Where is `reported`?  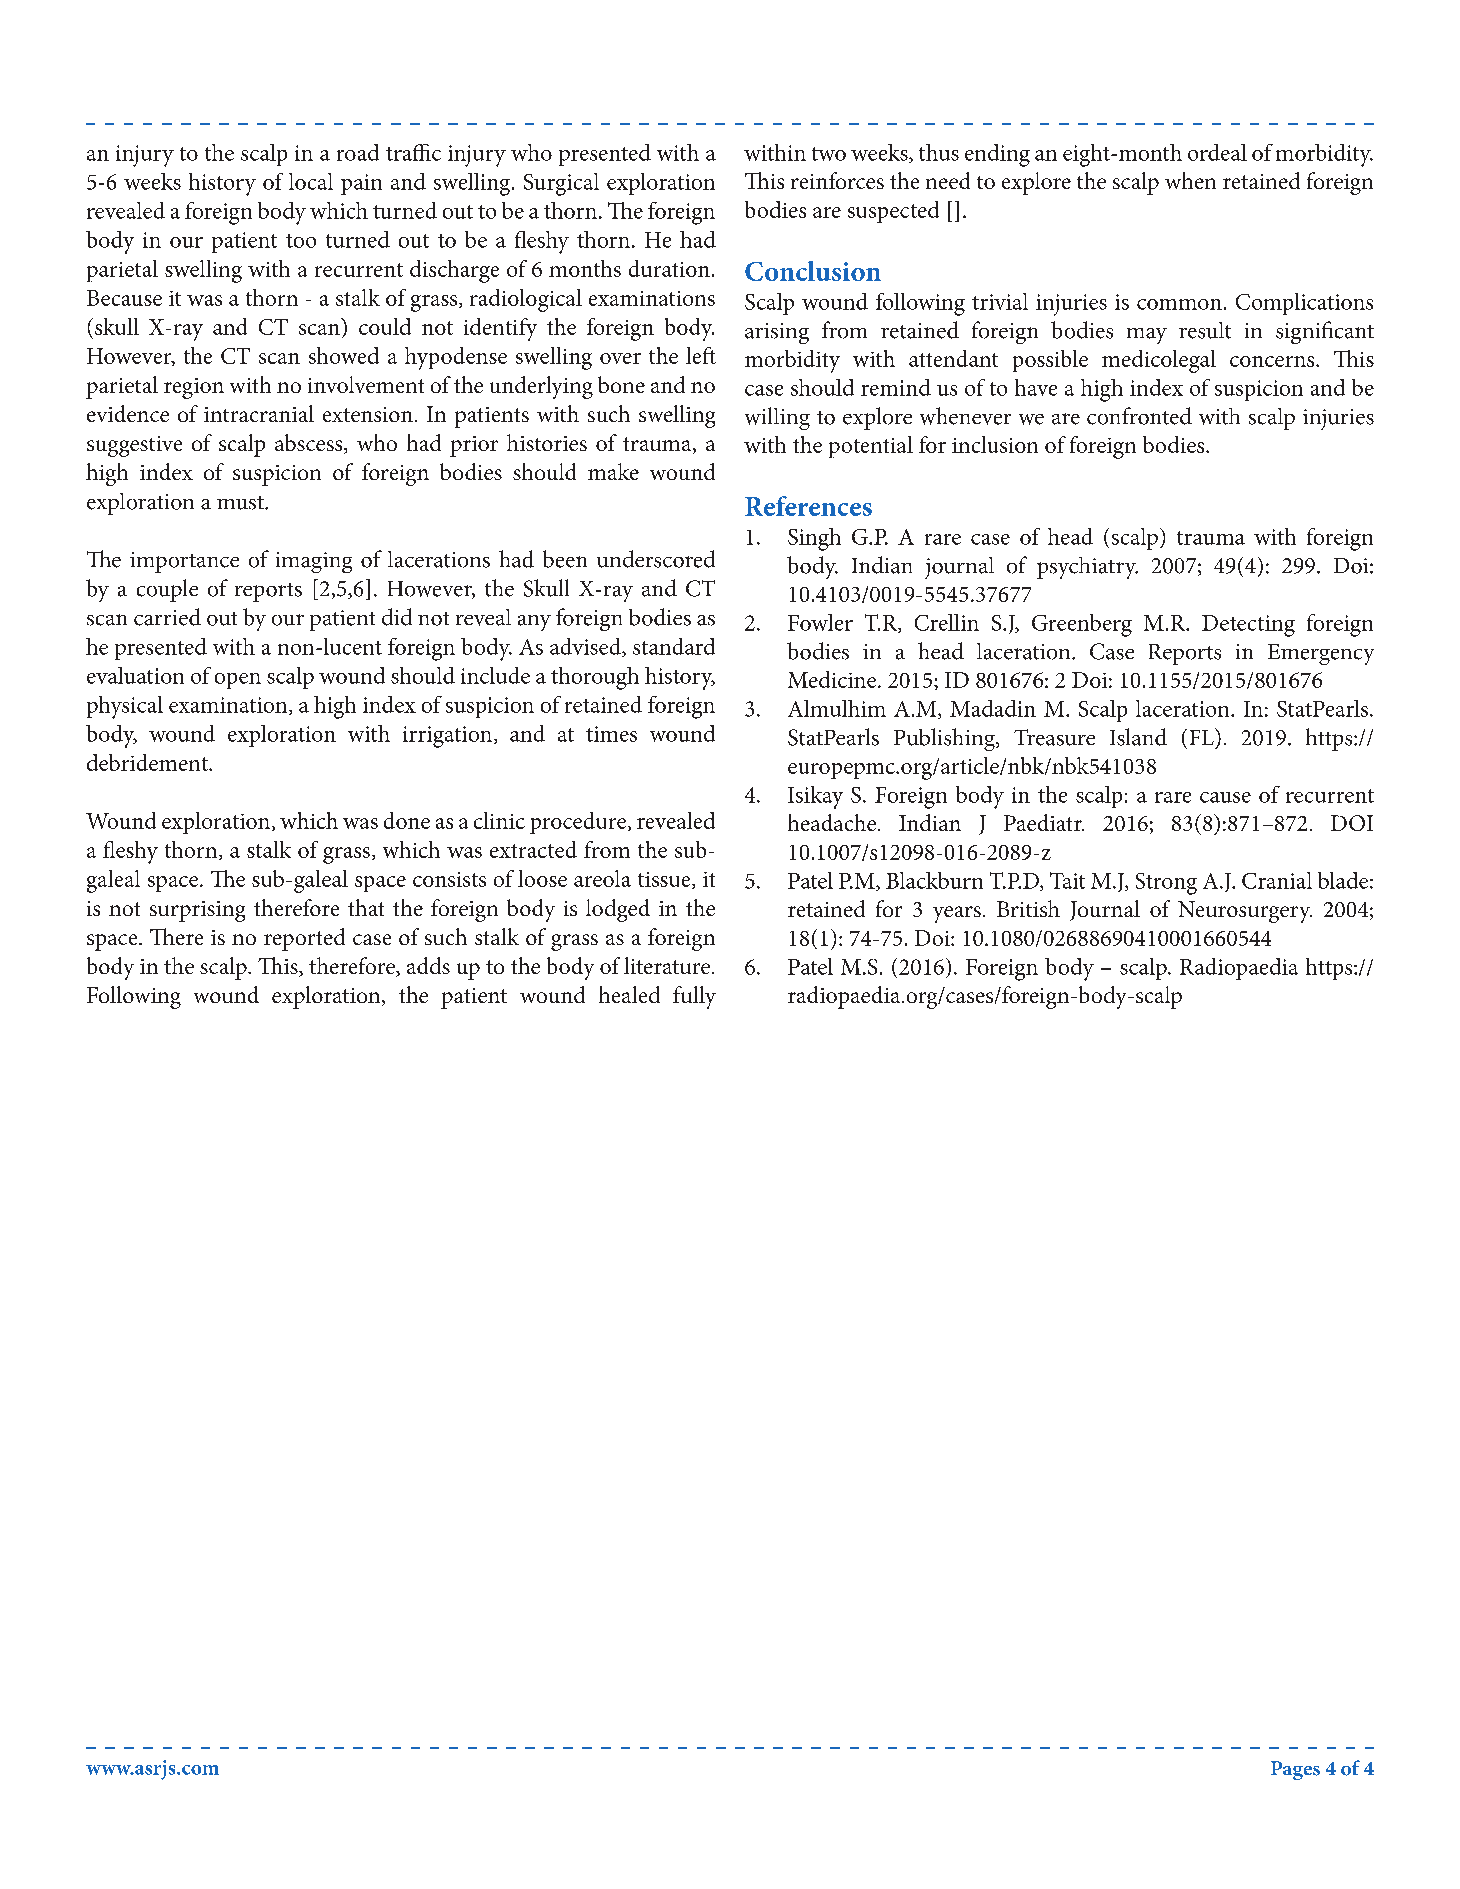 reported is located at coordinates (304, 939).
